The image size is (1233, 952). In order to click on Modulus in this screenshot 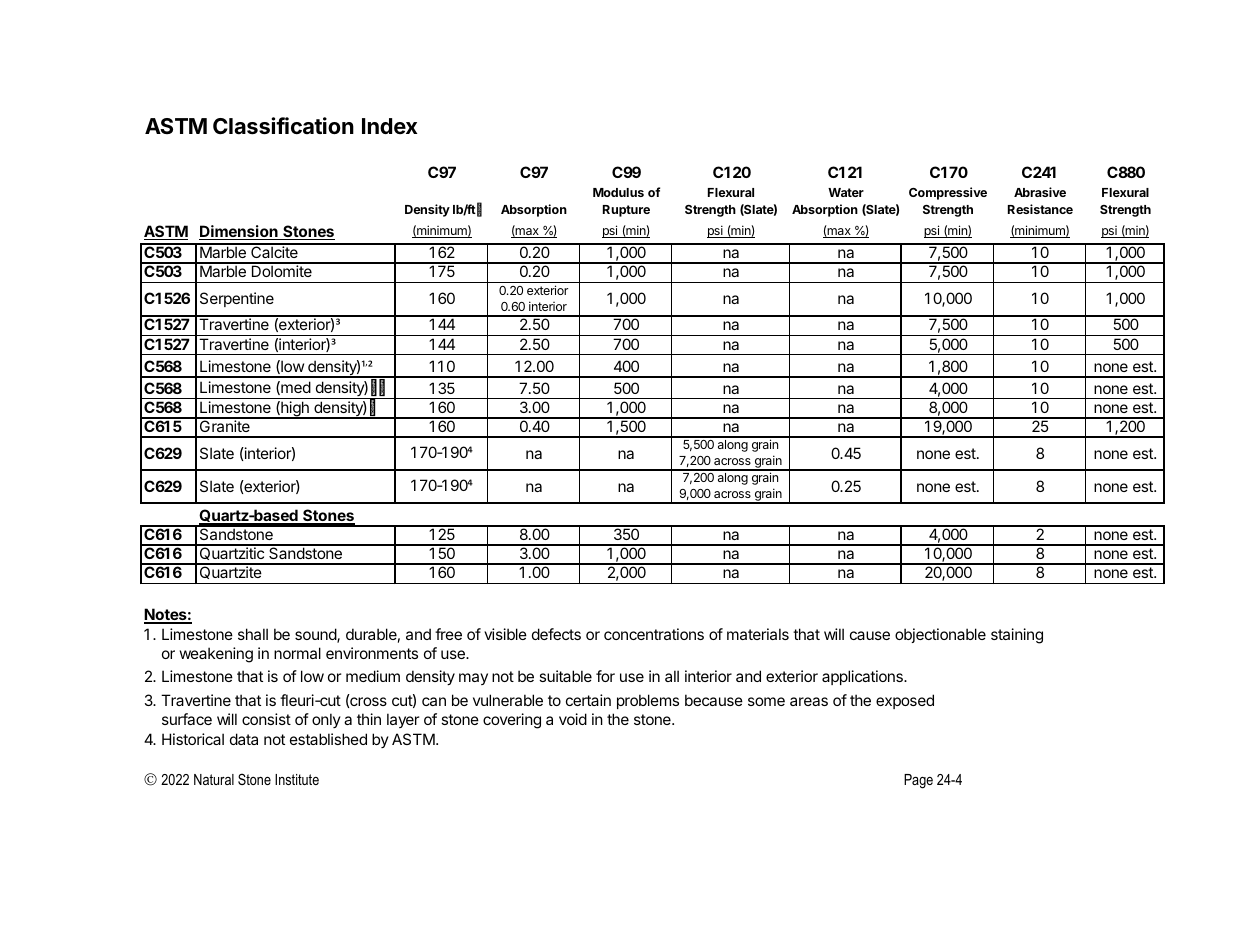, I will do `click(618, 192)`.
